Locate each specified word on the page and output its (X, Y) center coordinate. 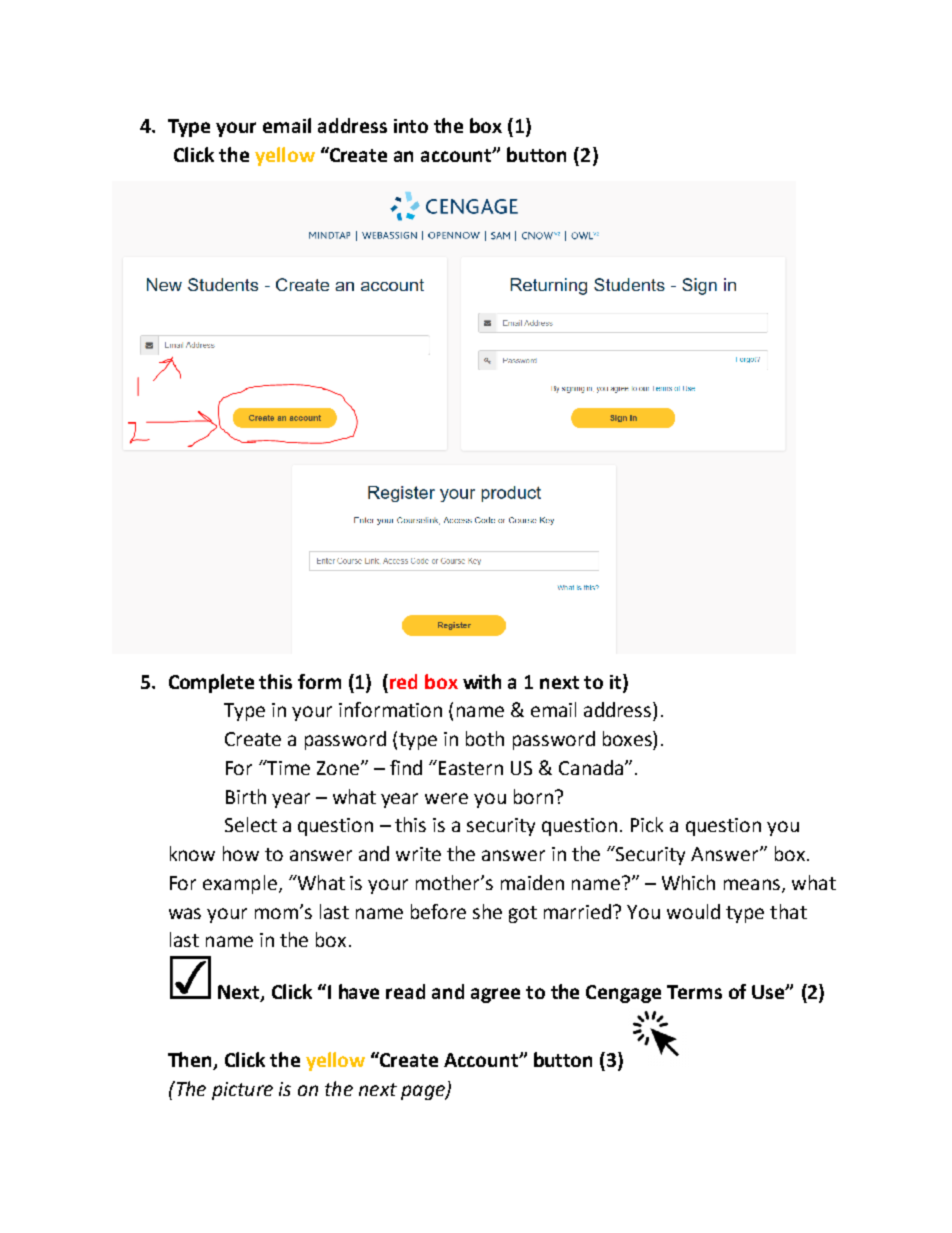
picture (242, 1091)
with (482, 681)
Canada (591, 767)
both (485, 738)
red (403, 681)
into (411, 126)
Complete (211, 683)
